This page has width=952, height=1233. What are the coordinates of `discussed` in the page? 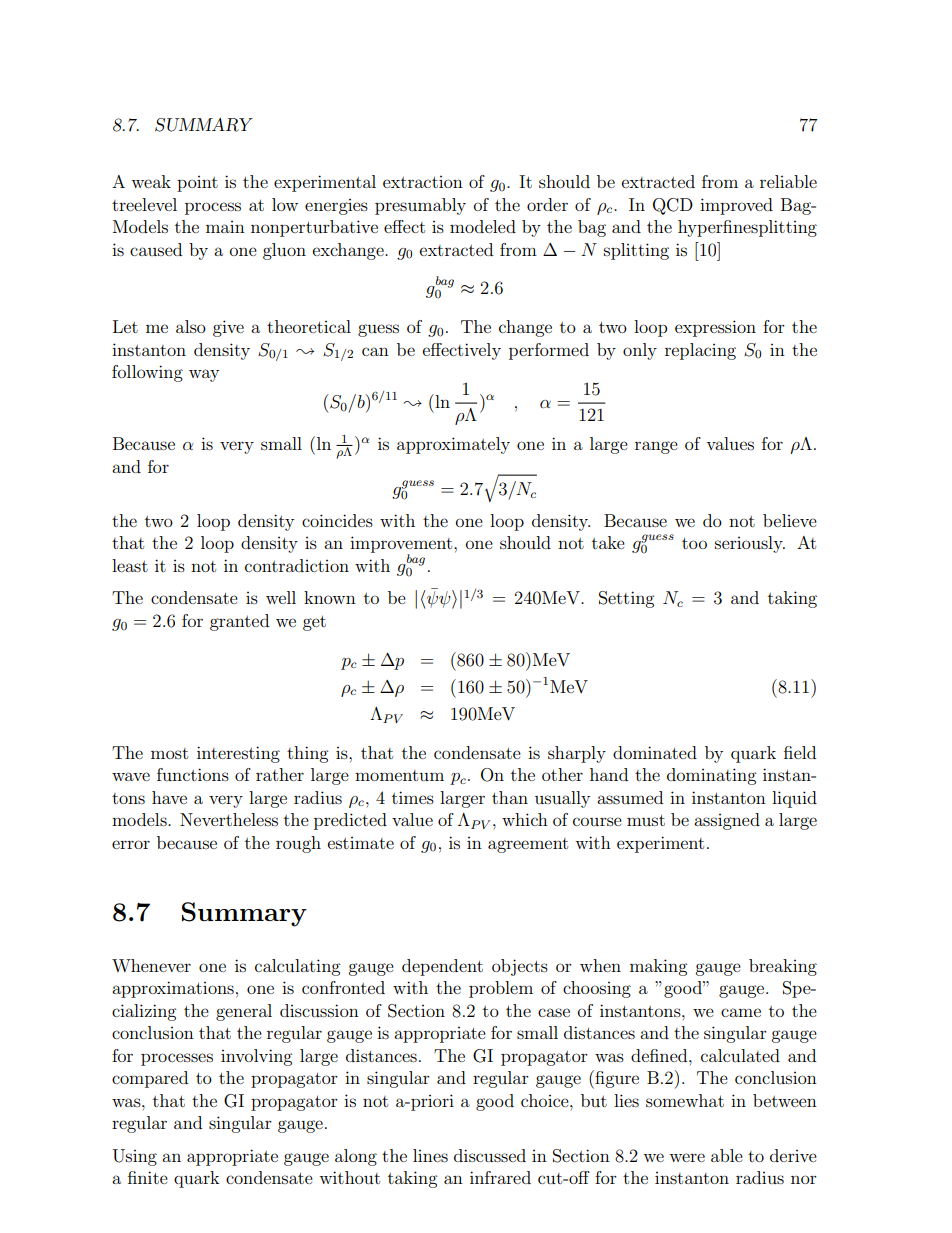 It's located at (490, 1155).
